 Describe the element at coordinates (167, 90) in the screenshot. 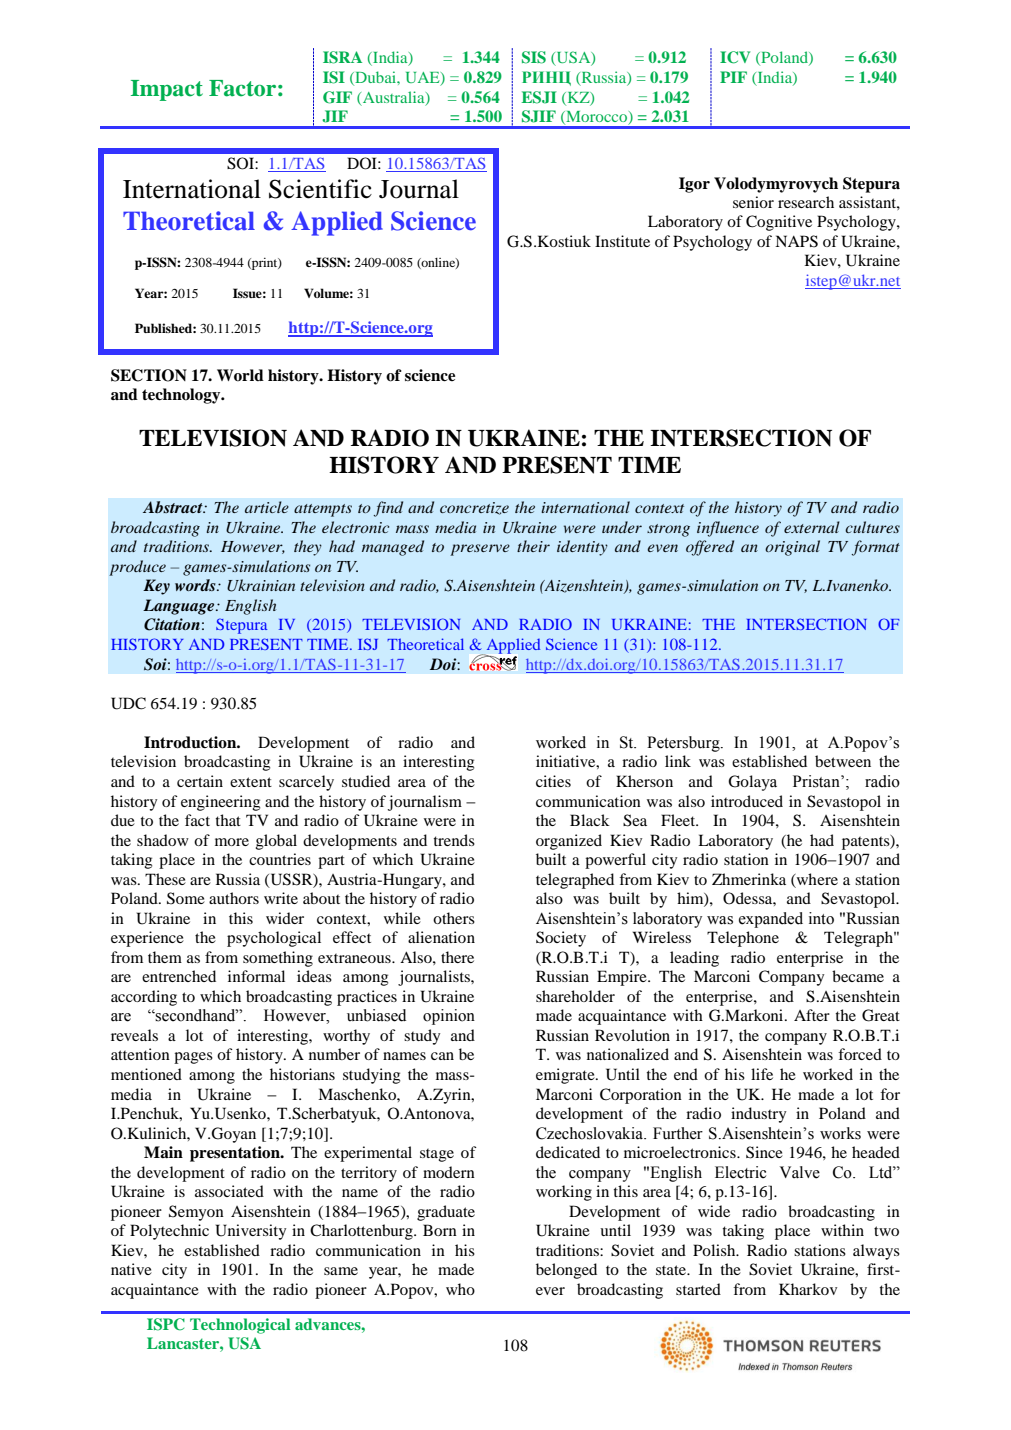

I see `Impact` at that location.
